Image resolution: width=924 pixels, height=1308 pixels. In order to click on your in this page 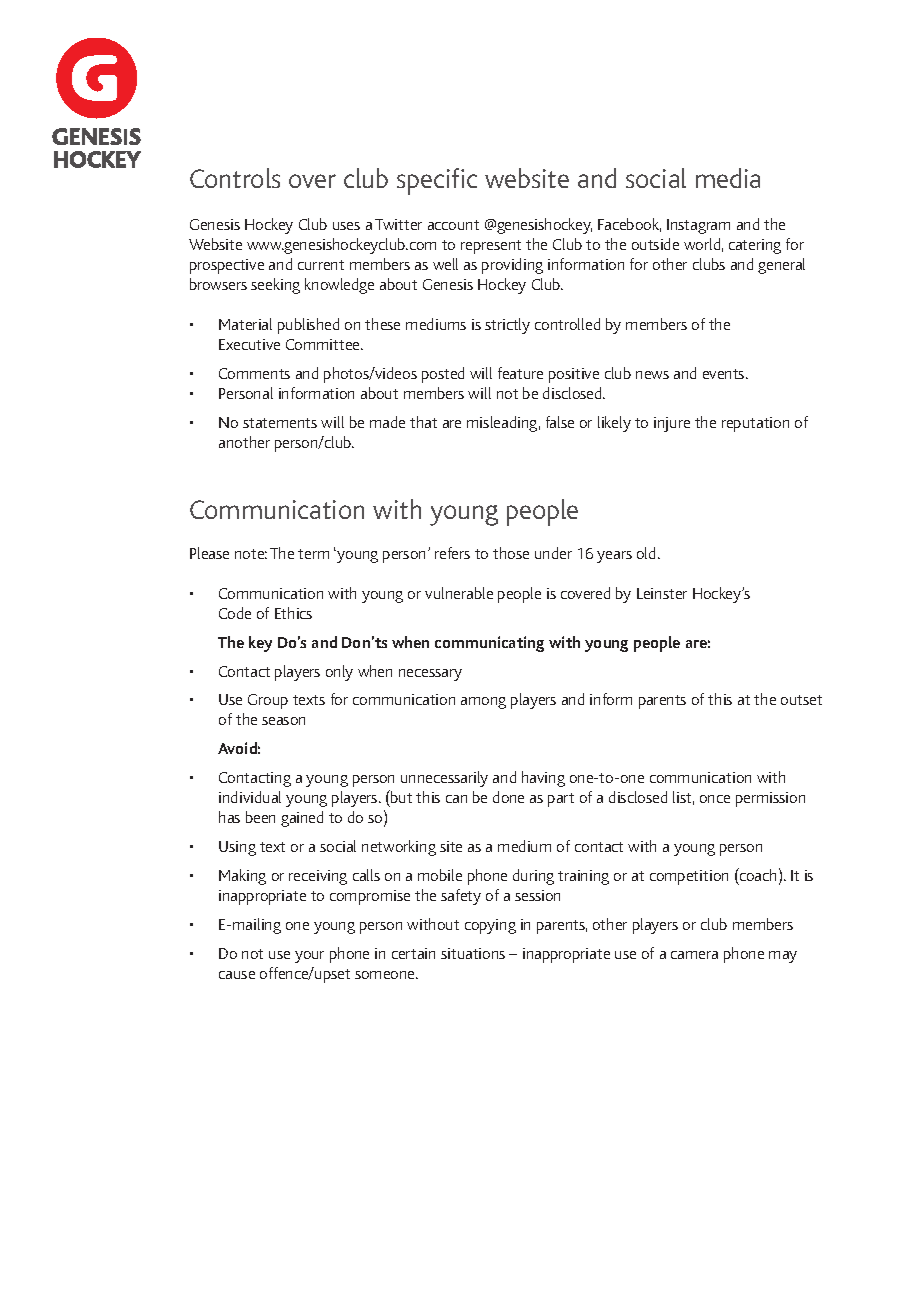, I will do `click(309, 957)`.
